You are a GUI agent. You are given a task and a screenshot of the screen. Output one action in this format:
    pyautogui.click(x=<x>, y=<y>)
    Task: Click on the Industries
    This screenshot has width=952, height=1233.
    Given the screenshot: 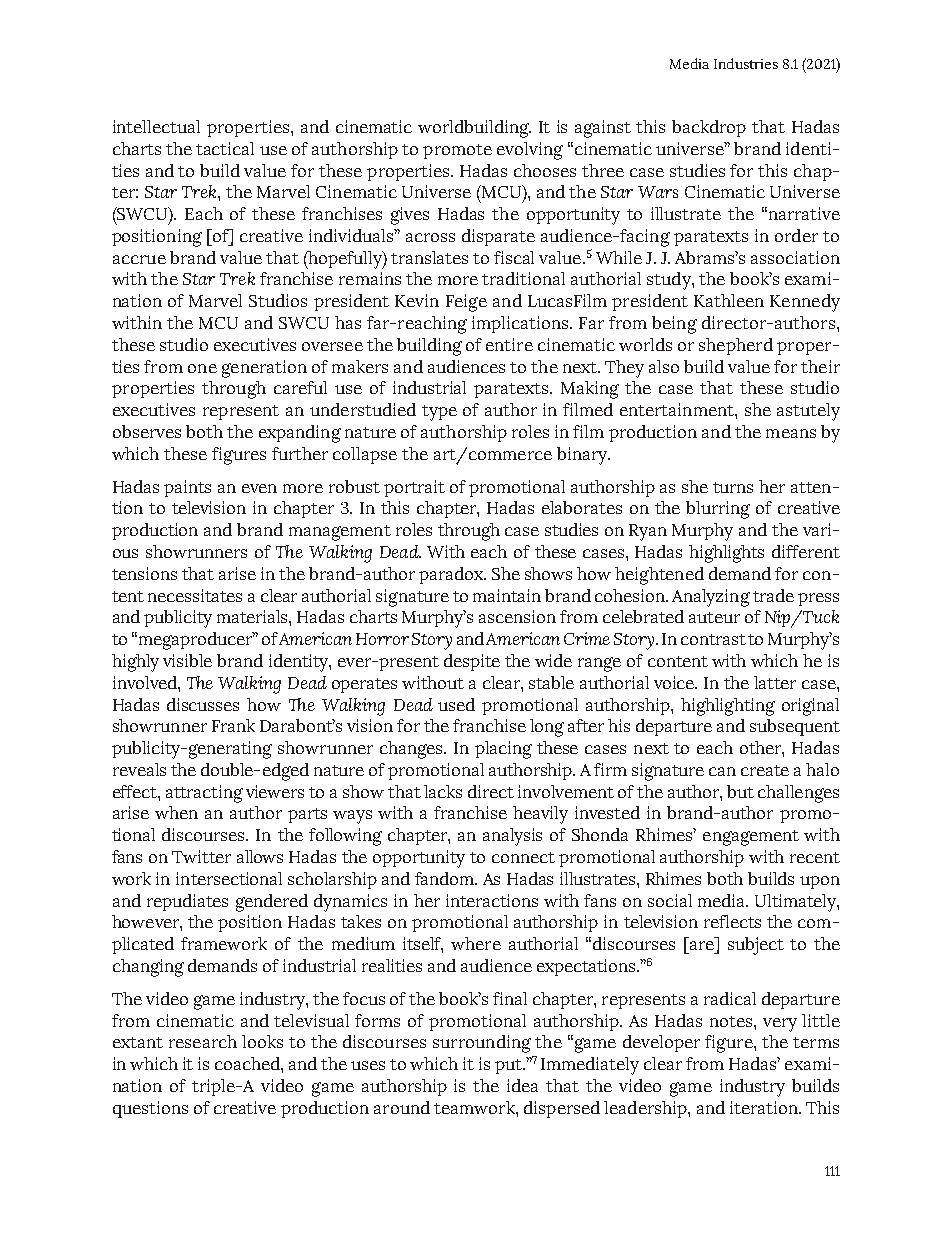 What is the action you would take?
    pyautogui.click(x=746, y=63)
